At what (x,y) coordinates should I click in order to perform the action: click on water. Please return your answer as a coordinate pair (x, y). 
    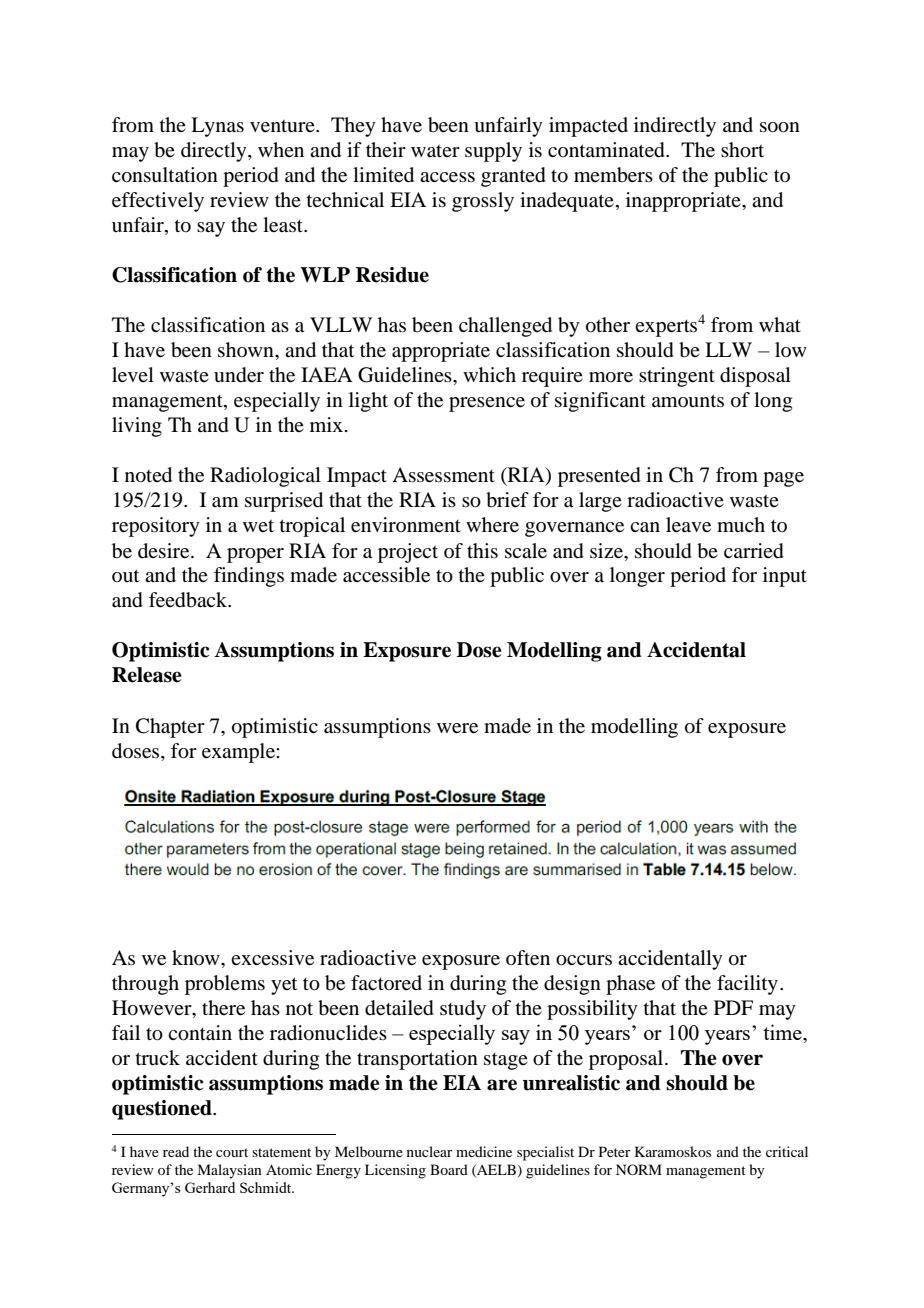
    Looking at the image, I should click on (435, 151).
